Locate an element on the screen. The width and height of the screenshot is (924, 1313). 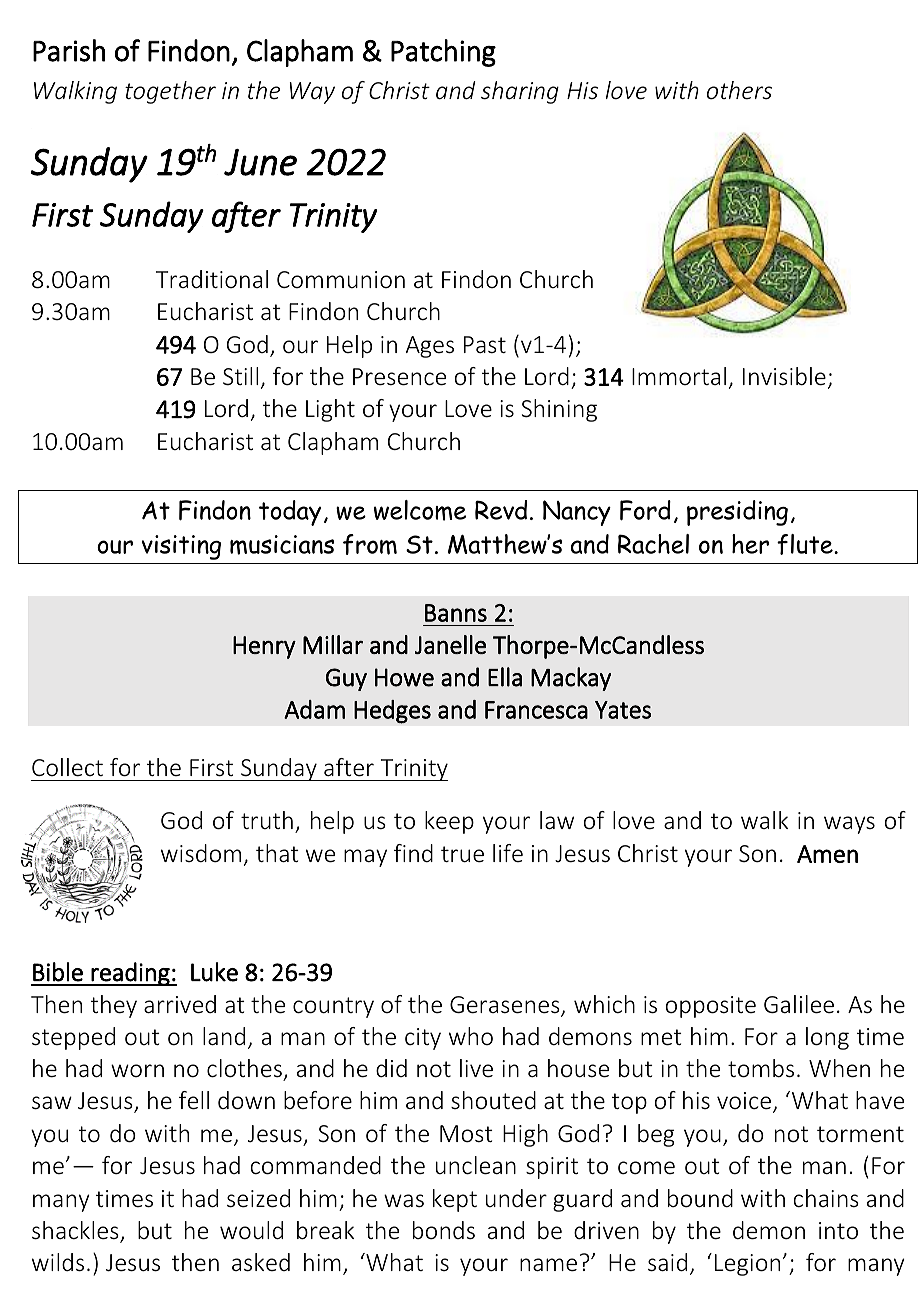
together is located at coordinates (170, 92).
